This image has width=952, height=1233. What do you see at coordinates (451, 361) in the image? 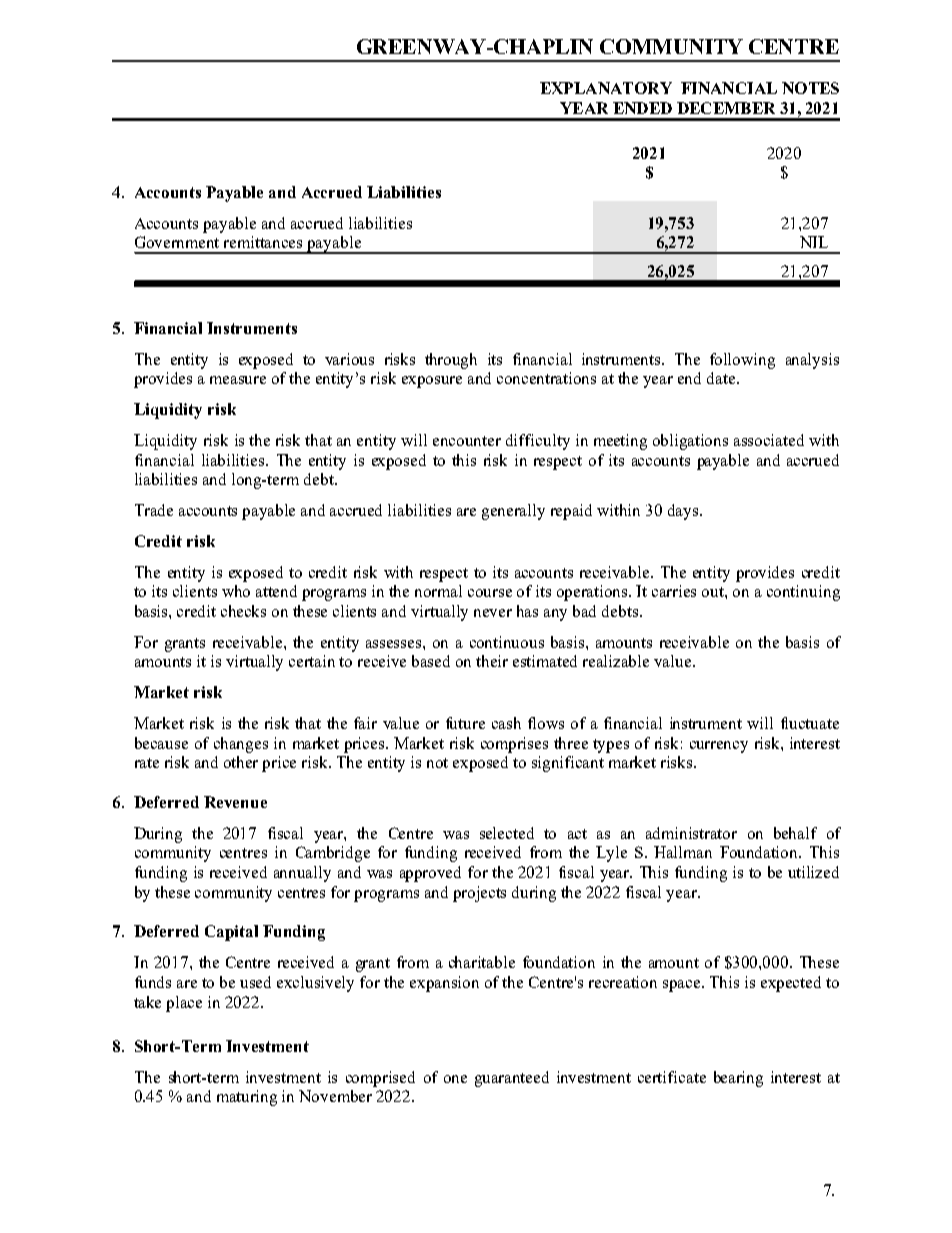
I see `through` at bounding box center [451, 361].
